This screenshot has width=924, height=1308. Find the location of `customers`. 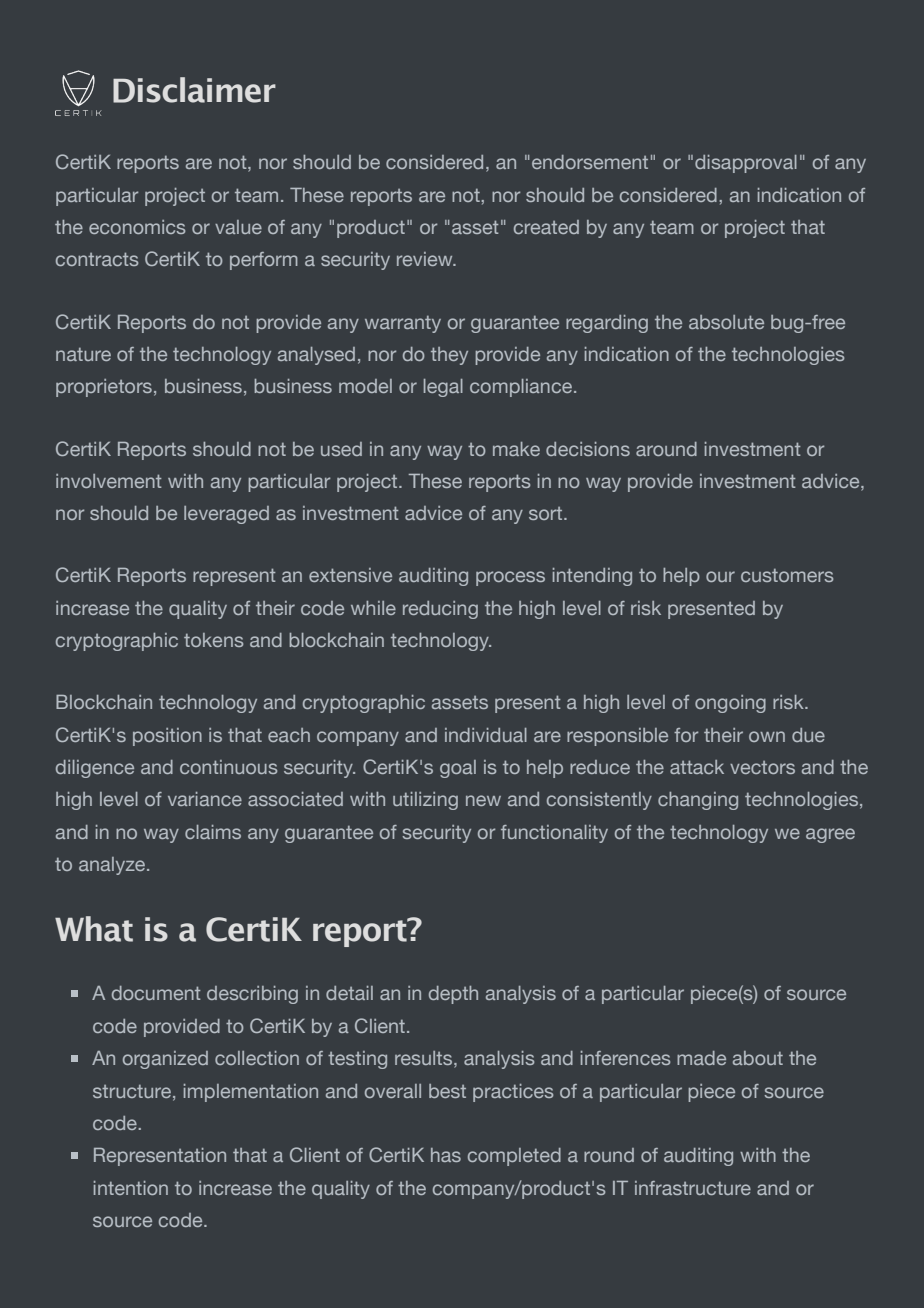

customers is located at coordinates (787, 575).
